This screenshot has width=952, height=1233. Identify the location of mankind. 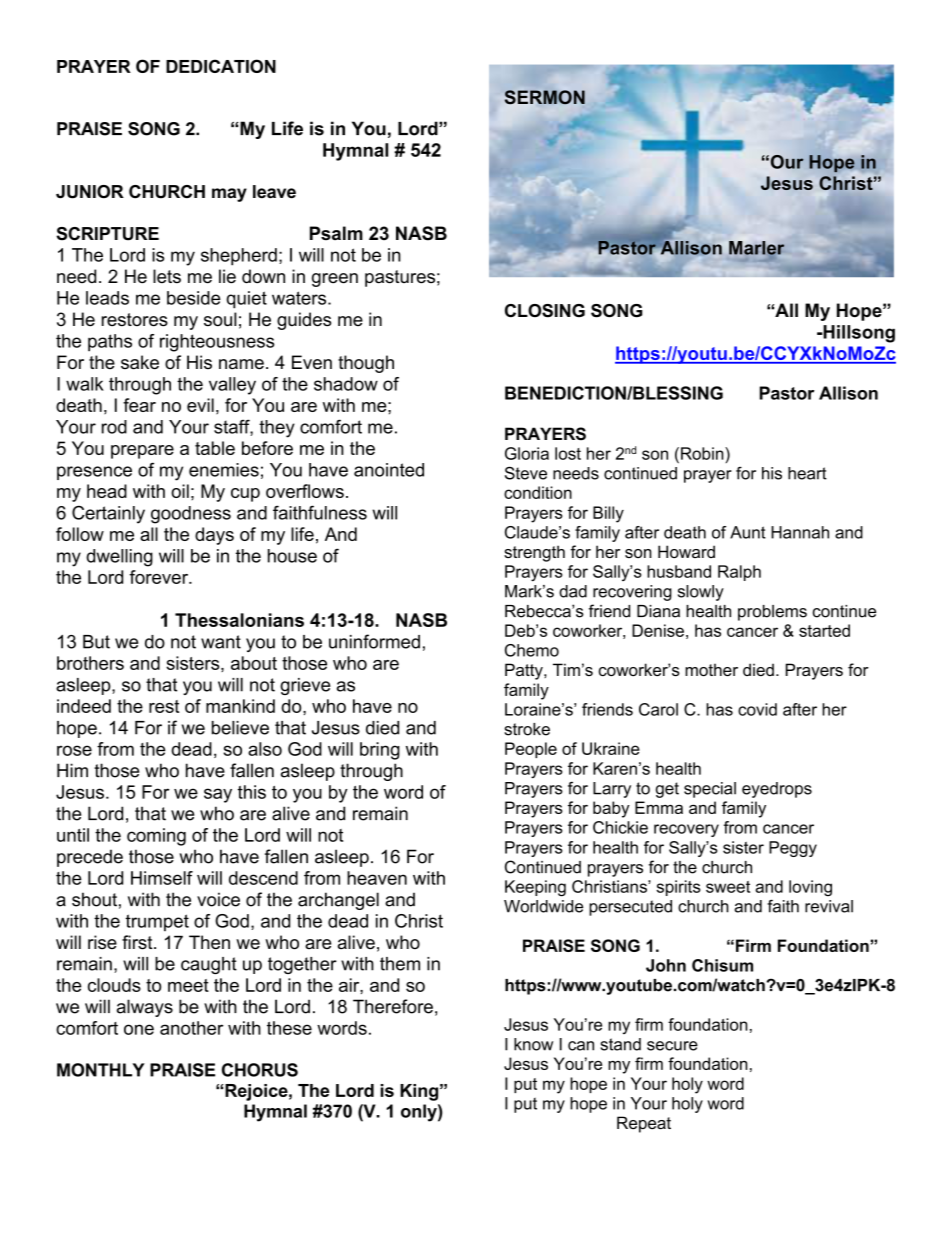
(240, 706).
